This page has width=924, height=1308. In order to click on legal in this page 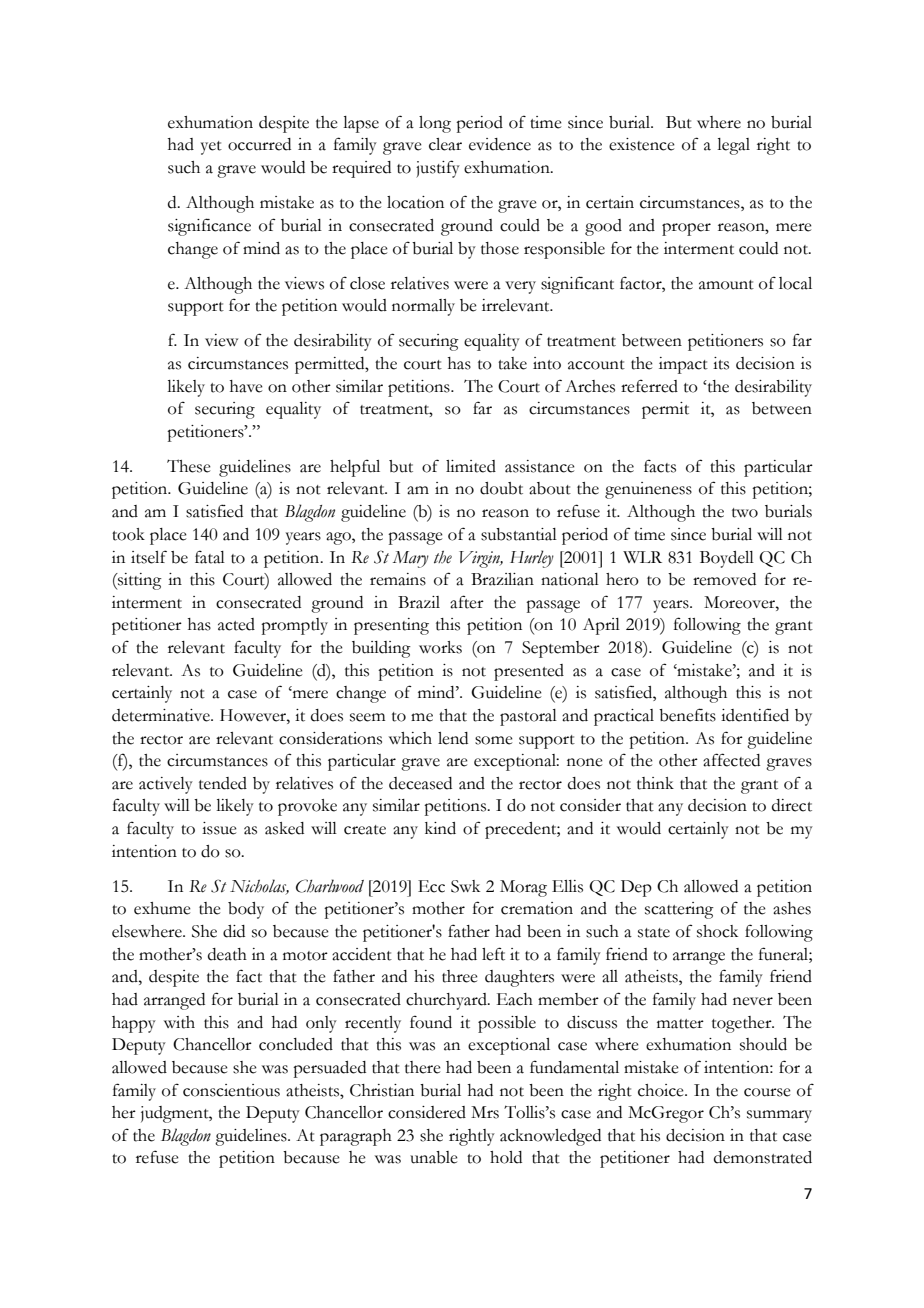, I will do `click(733, 146)`.
